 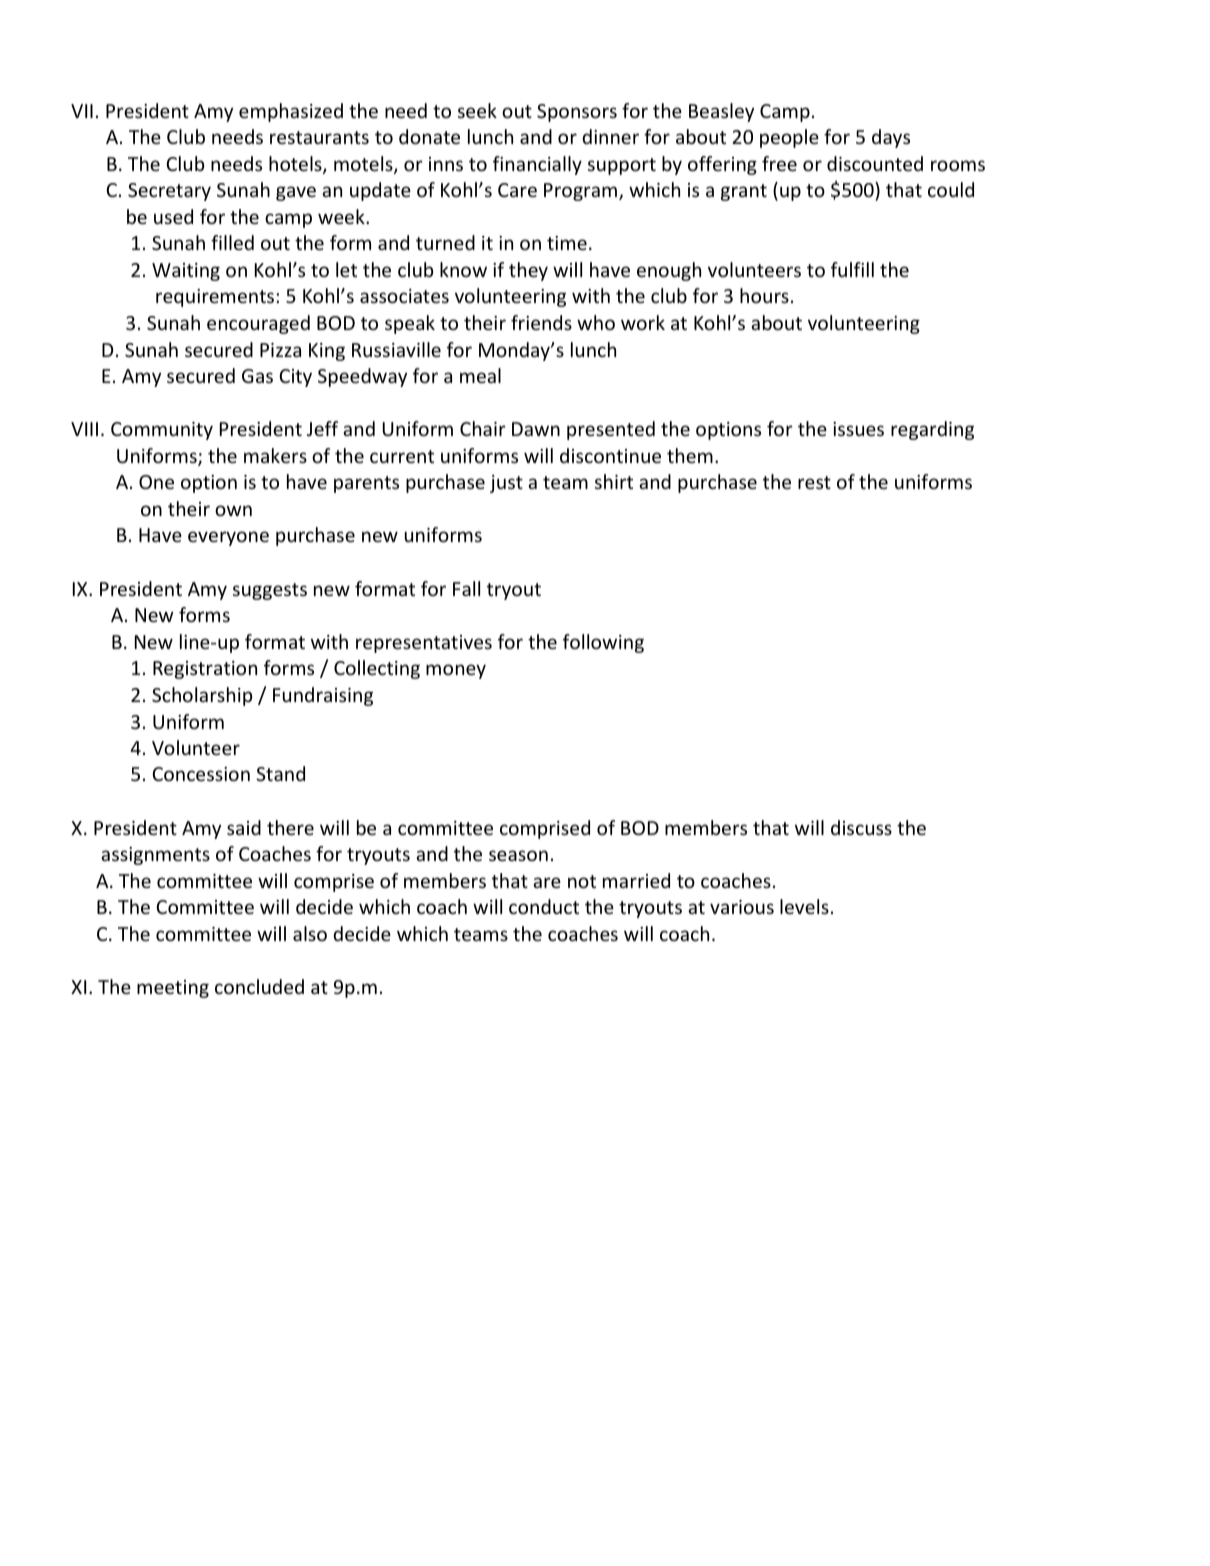 What do you see at coordinates (858, 429) in the page?
I see `issues` at bounding box center [858, 429].
